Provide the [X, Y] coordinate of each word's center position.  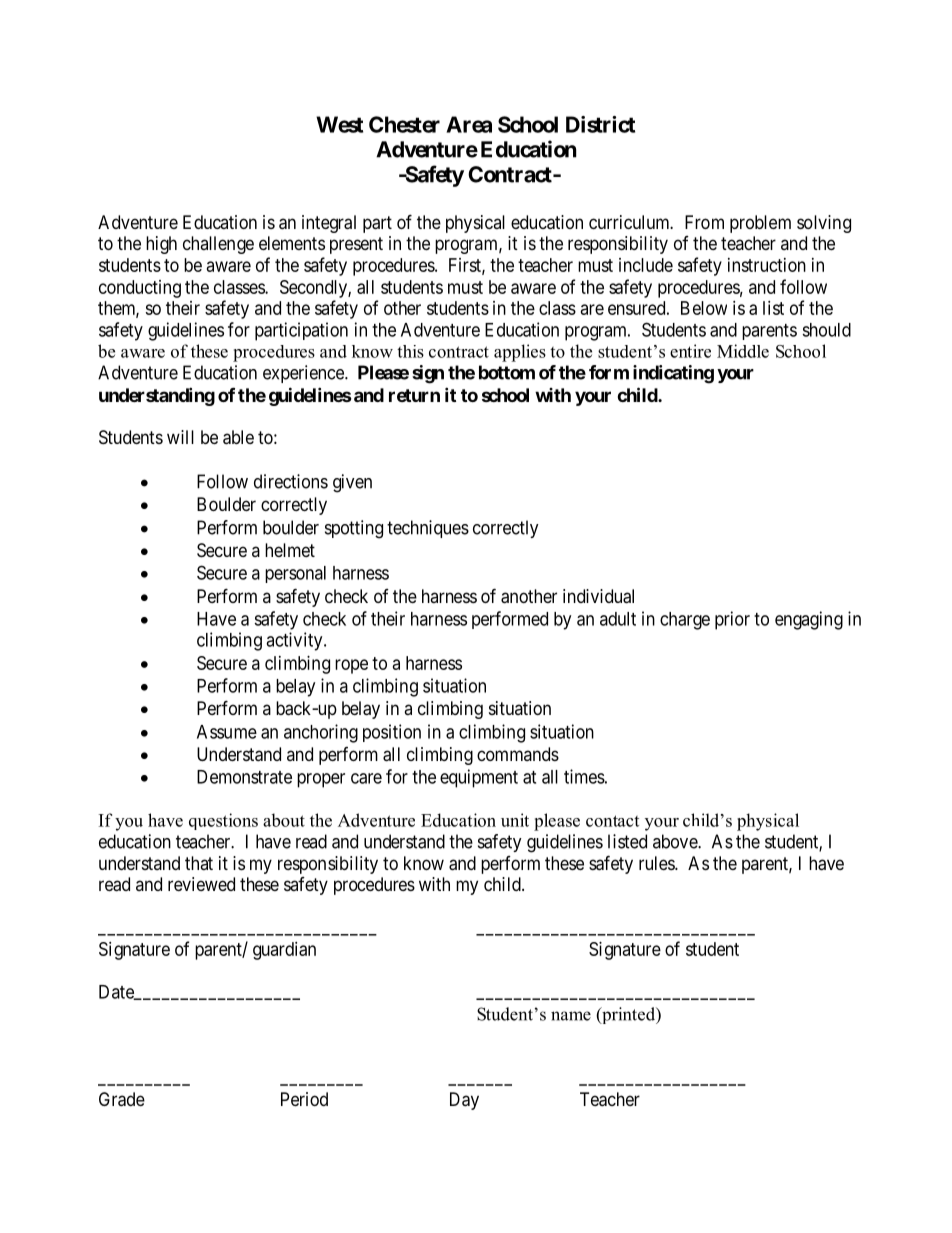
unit [515, 820]
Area [469, 124]
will [180, 437]
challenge [218, 245]
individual [598, 596]
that [199, 863]
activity [295, 641]
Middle [743, 351]
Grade [122, 1099]
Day [464, 1101]
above [676, 841]
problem [760, 224]
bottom [507, 372]
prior [732, 620]
